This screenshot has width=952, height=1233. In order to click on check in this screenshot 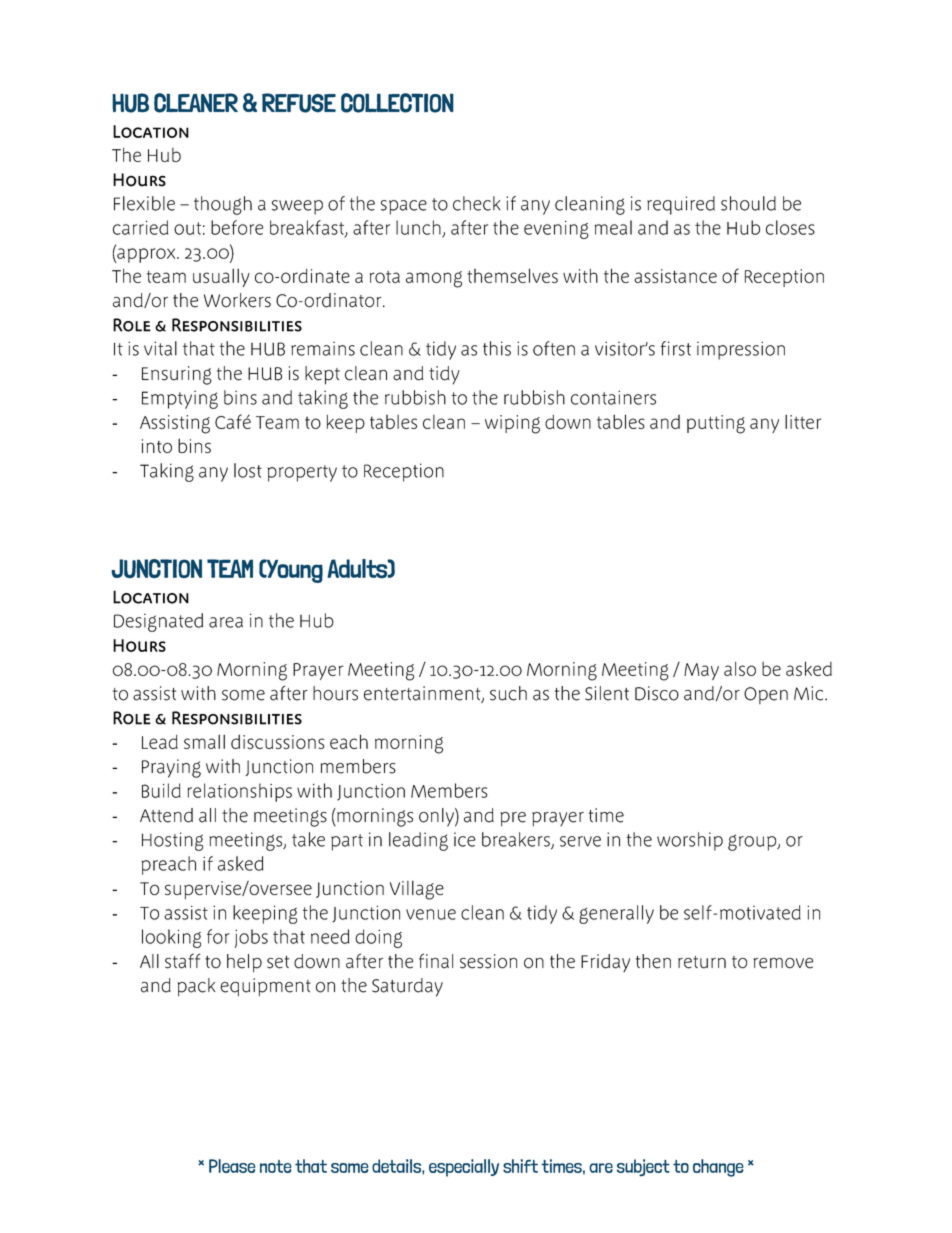, I will do `click(476, 203)`.
